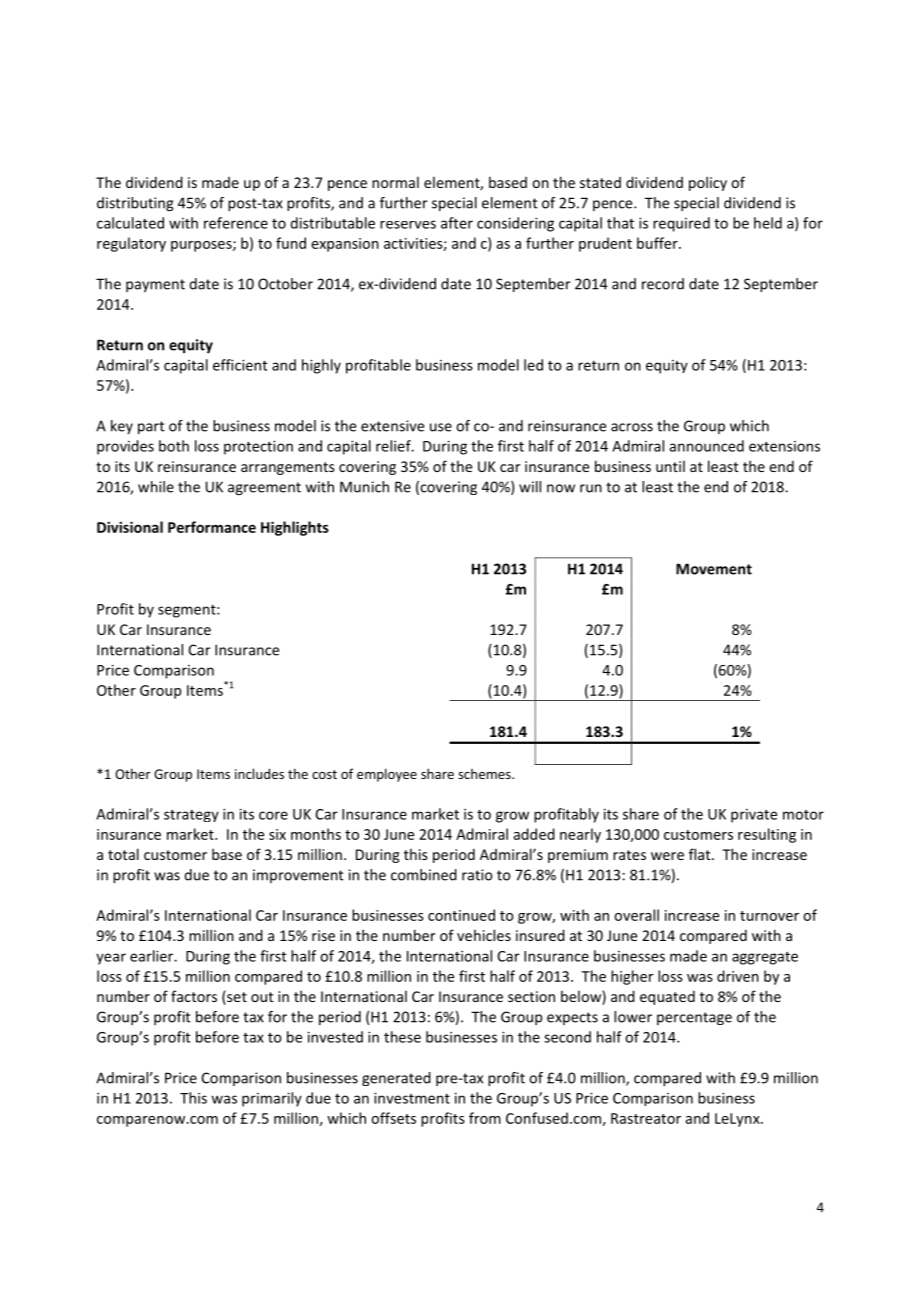 This screenshot has width=924, height=1308. I want to click on schemes, so click(485, 774).
